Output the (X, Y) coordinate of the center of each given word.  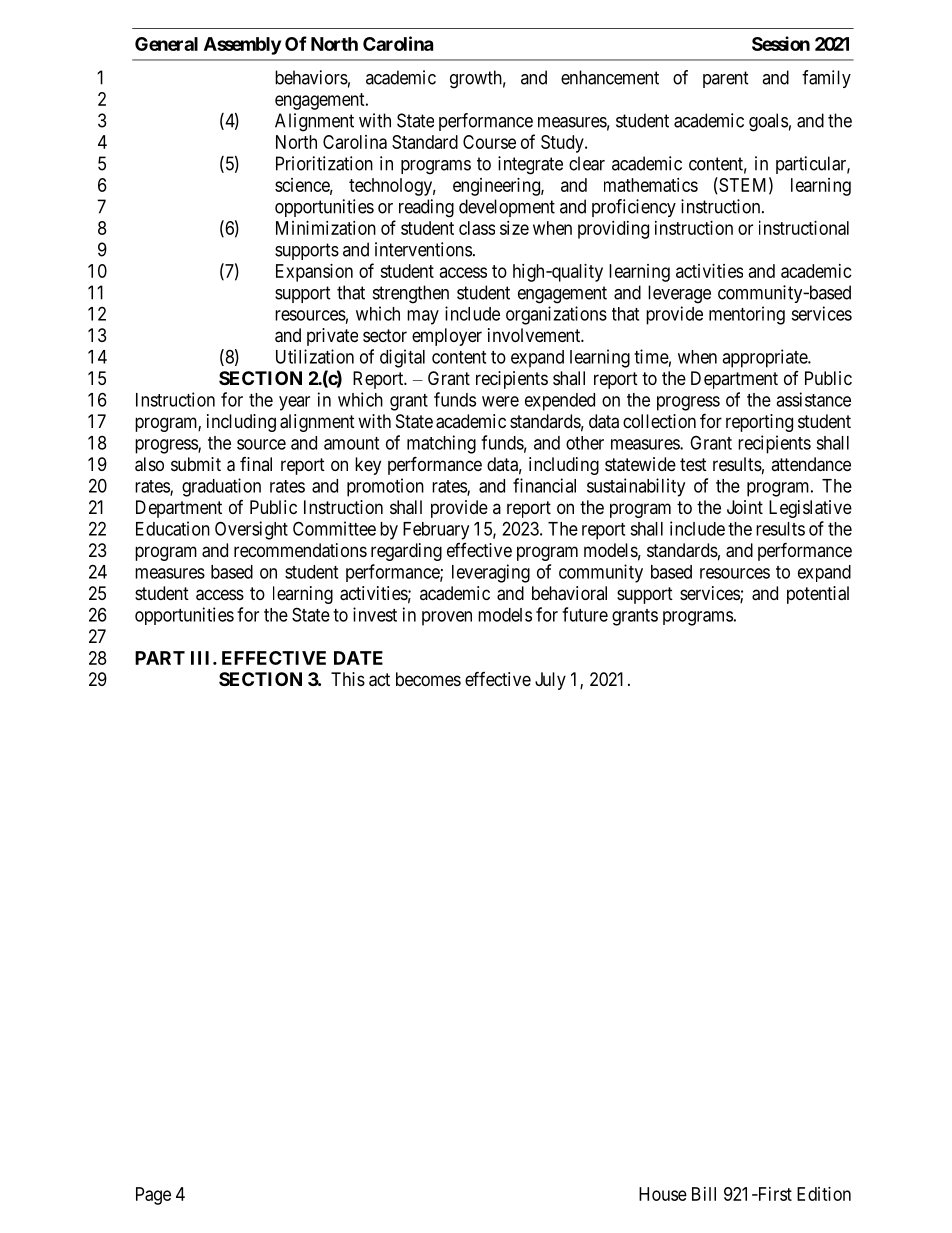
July (550, 681)
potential (818, 595)
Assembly (242, 46)
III (202, 658)
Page (153, 1196)
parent (726, 79)
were (500, 401)
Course (489, 142)
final (256, 464)
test (693, 464)
